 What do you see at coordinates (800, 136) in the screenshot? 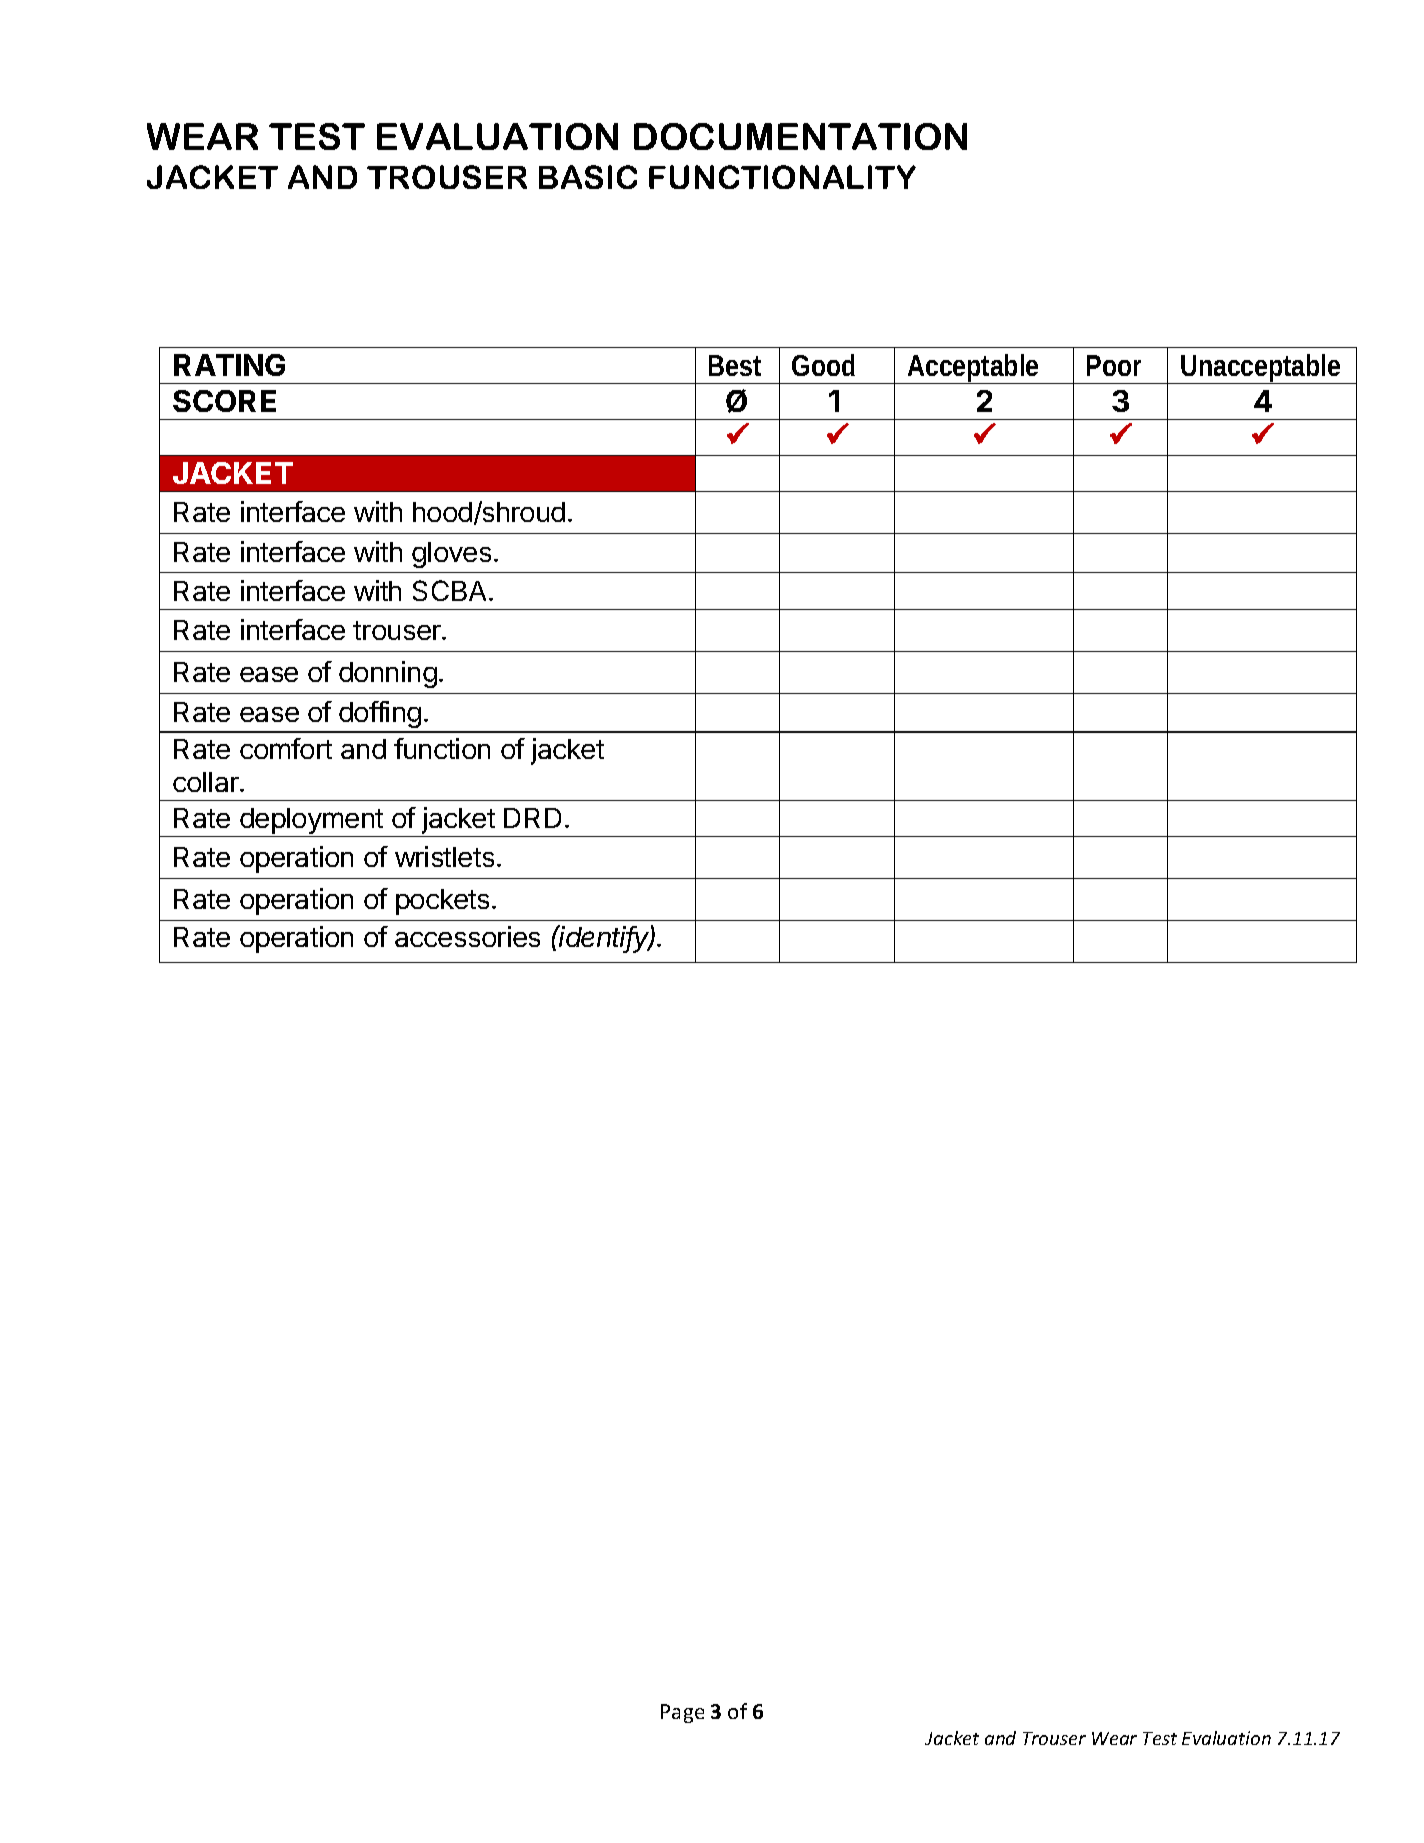
I see `DOCUMENTATION` at bounding box center [800, 136].
